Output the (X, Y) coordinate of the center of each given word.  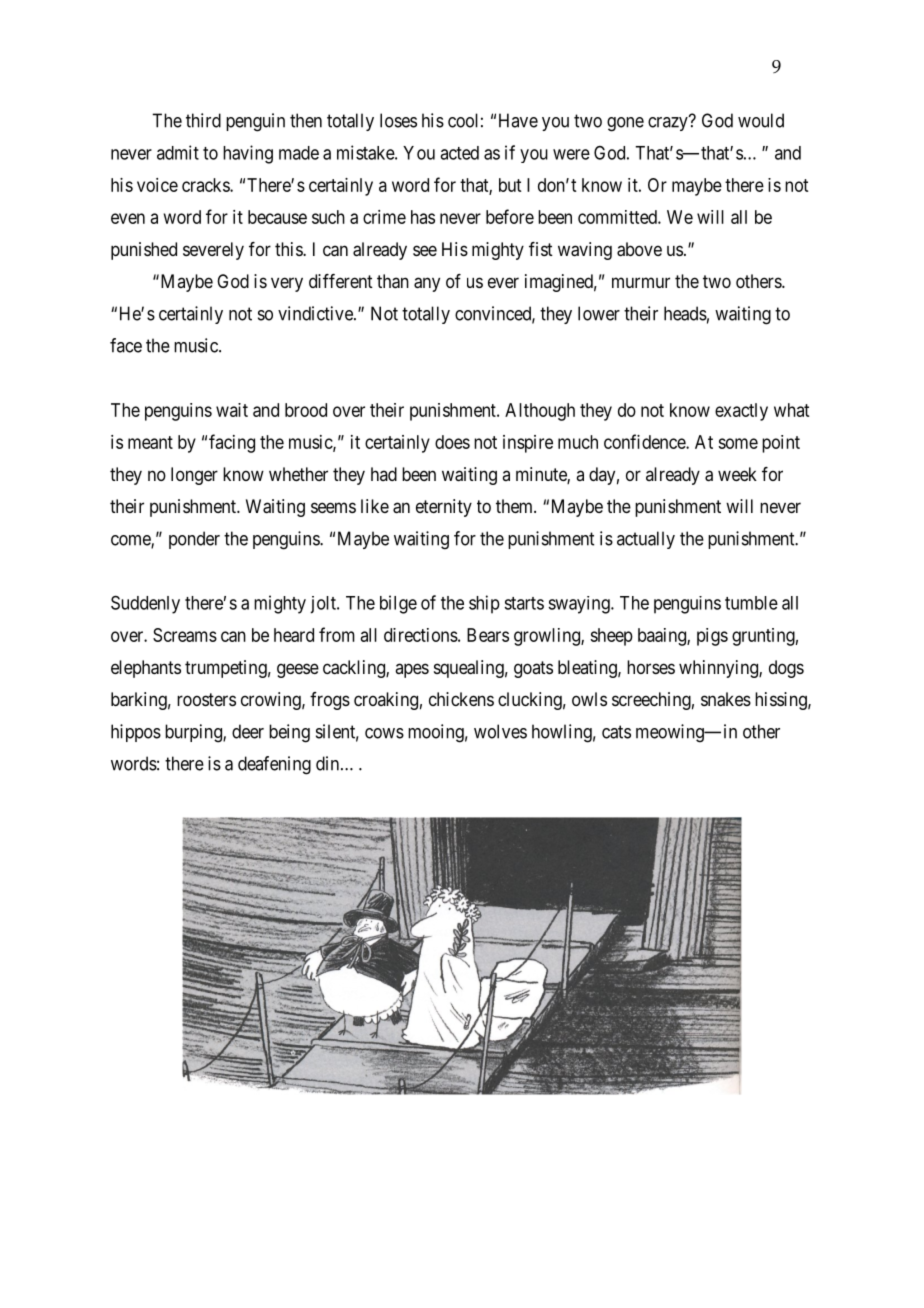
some (738, 443)
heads (685, 313)
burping (194, 733)
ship (484, 604)
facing (232, 443)
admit (178, 152)
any (427, 284)
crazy (669, 123)
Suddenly (145, 604)
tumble (751, 603)
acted (459, 153)
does (452, 442)
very (287, 284)
